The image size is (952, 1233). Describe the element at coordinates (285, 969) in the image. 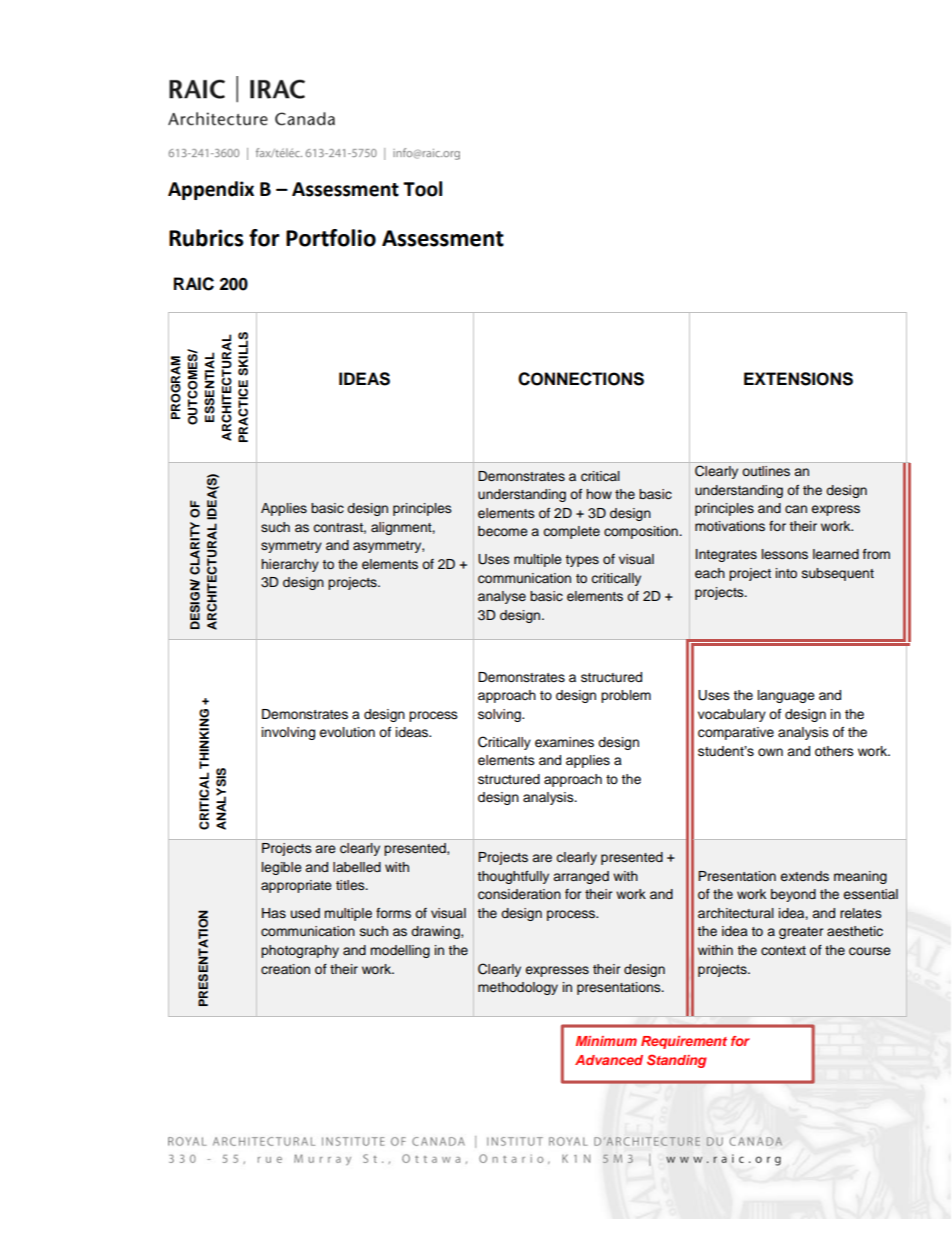

I see `creation` at that location.
